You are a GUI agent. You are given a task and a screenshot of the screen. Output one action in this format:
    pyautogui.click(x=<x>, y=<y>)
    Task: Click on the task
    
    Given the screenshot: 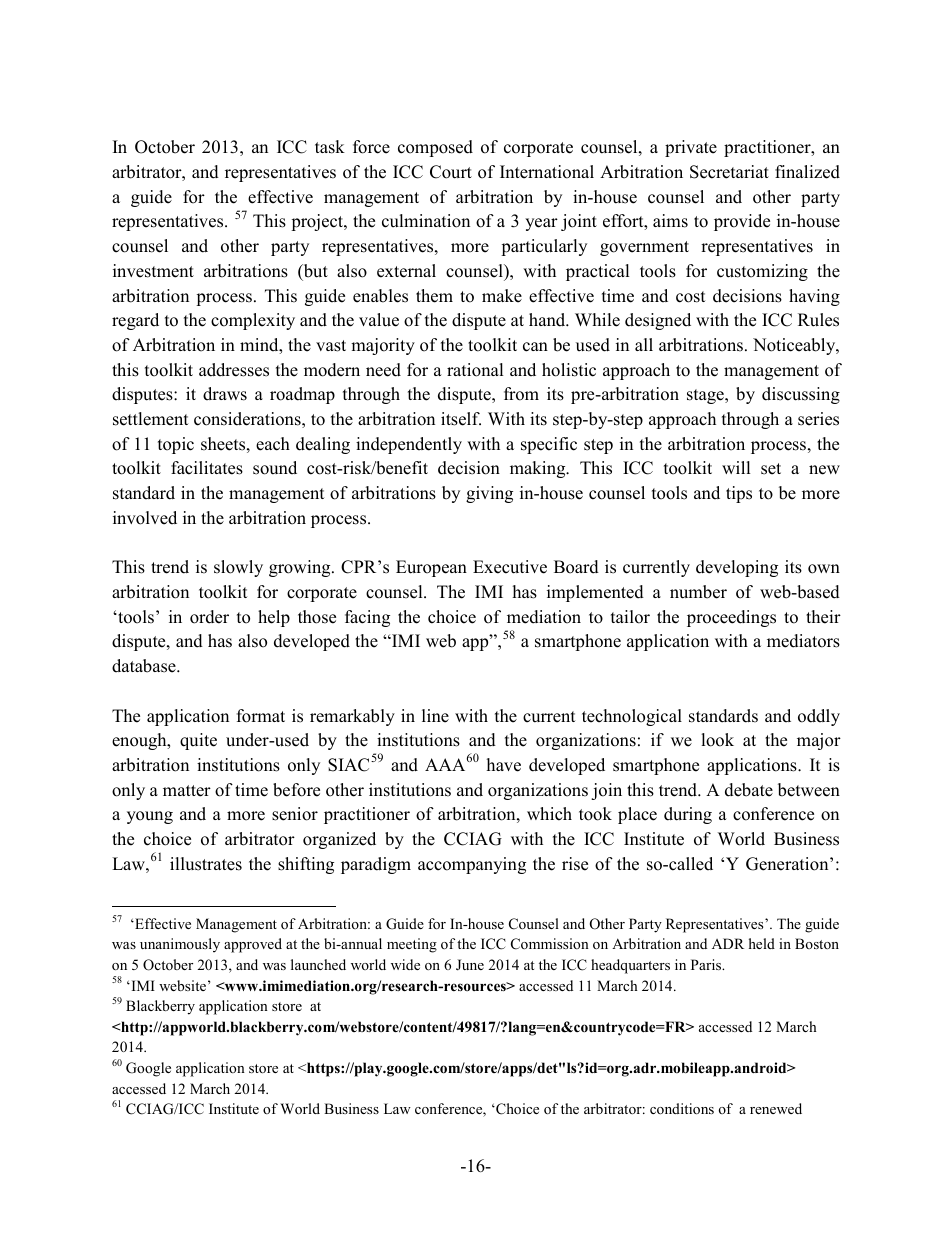 What is the action you would take?
    pyautogui.click(x=330, y=147)
